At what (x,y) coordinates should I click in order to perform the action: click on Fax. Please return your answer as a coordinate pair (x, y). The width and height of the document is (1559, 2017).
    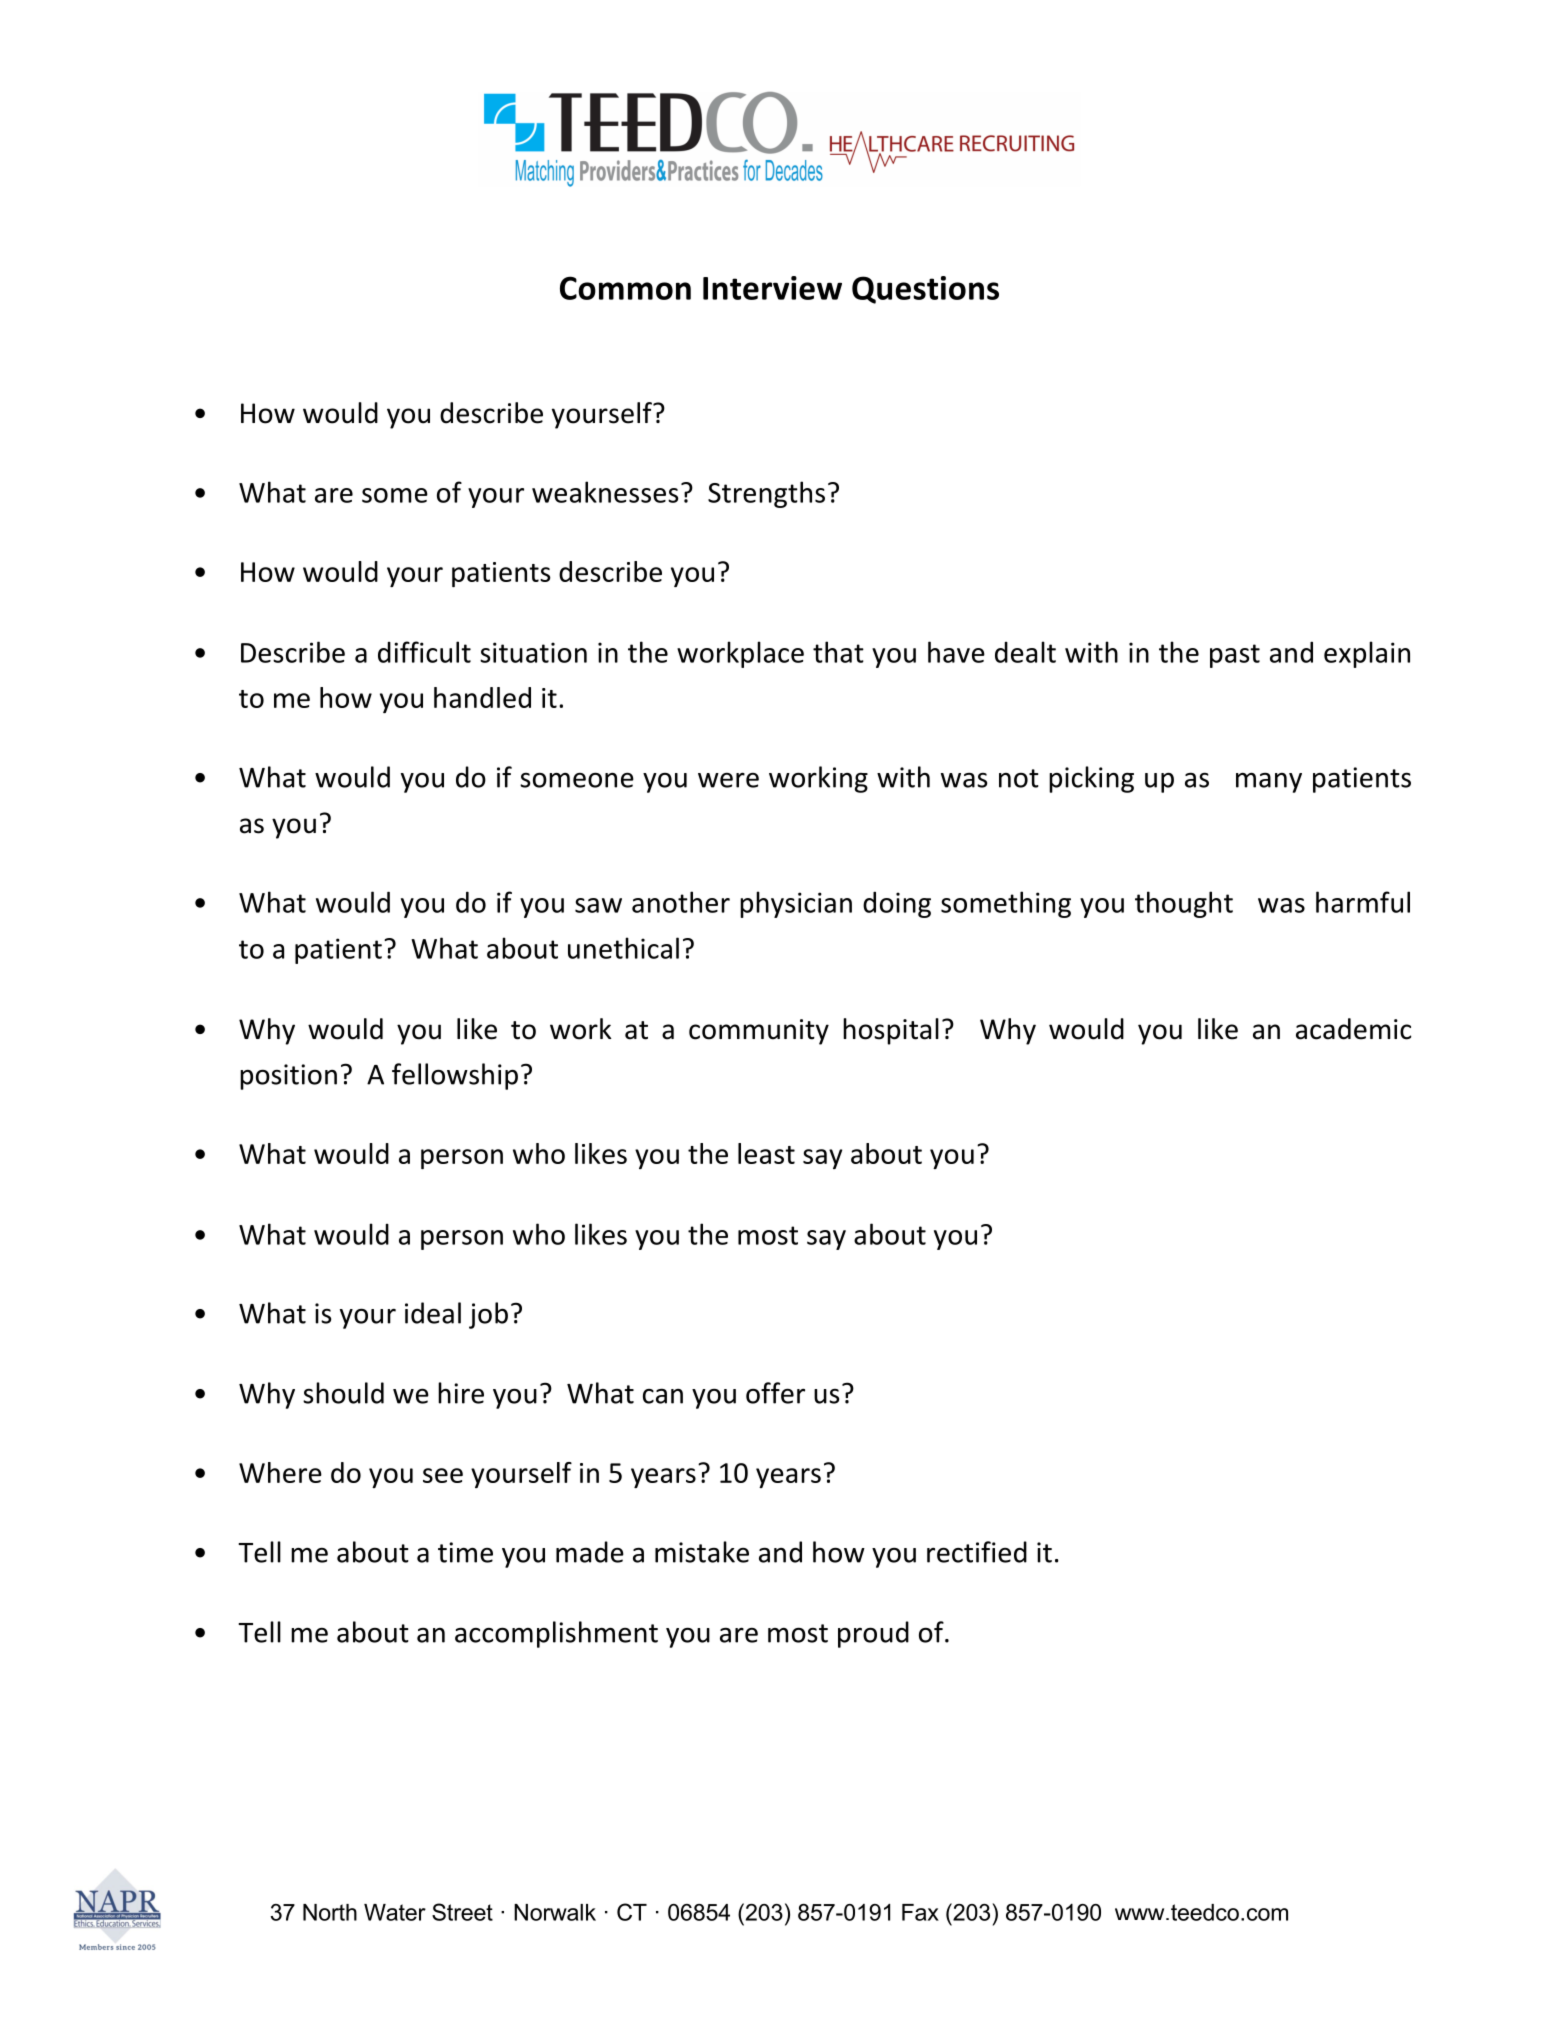
    Looking at the image, I should click on (920, 1912).
